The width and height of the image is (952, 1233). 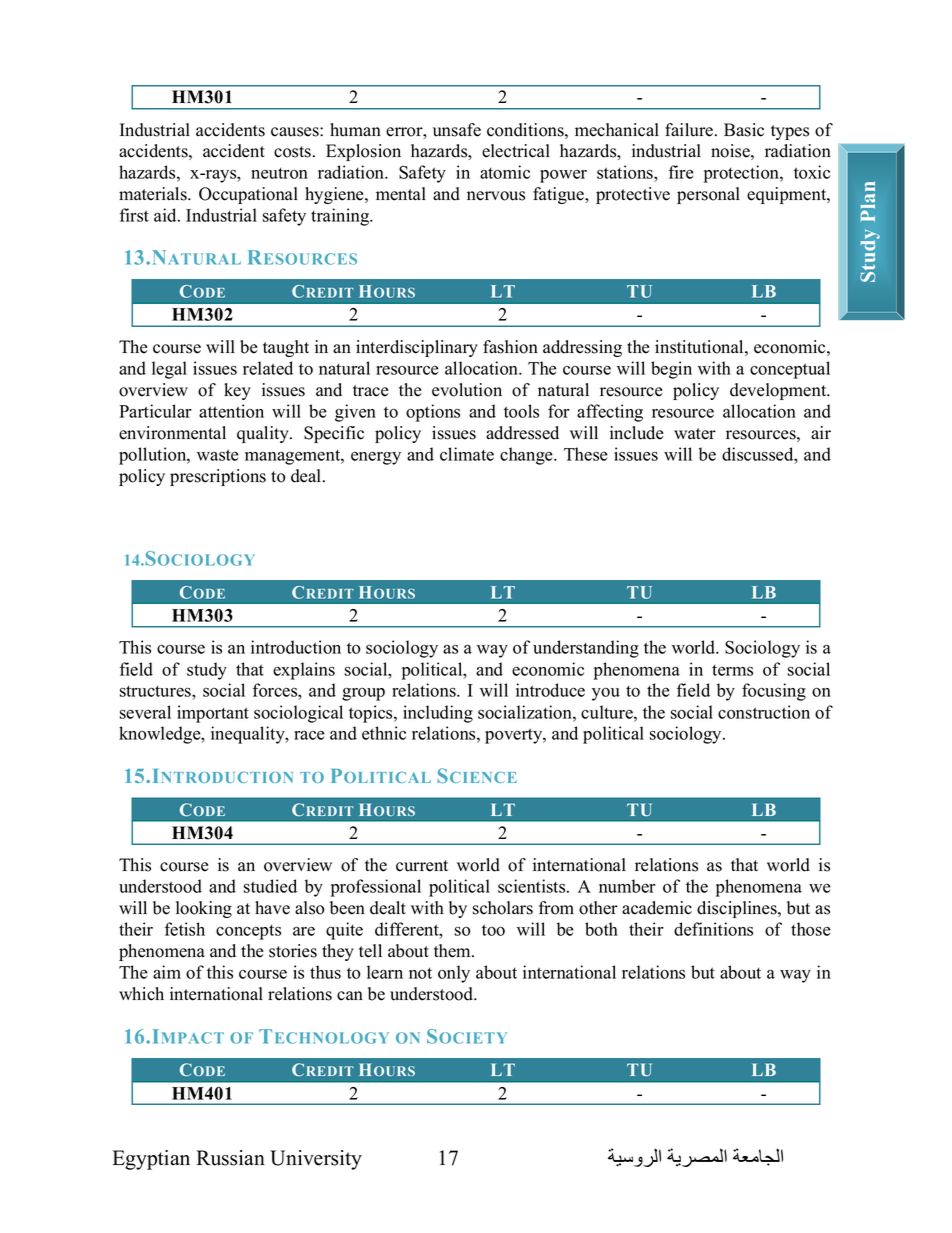 What do you see at coordinates (213, 714) in the image?
I see `important` at bounding box center [213, 714].
